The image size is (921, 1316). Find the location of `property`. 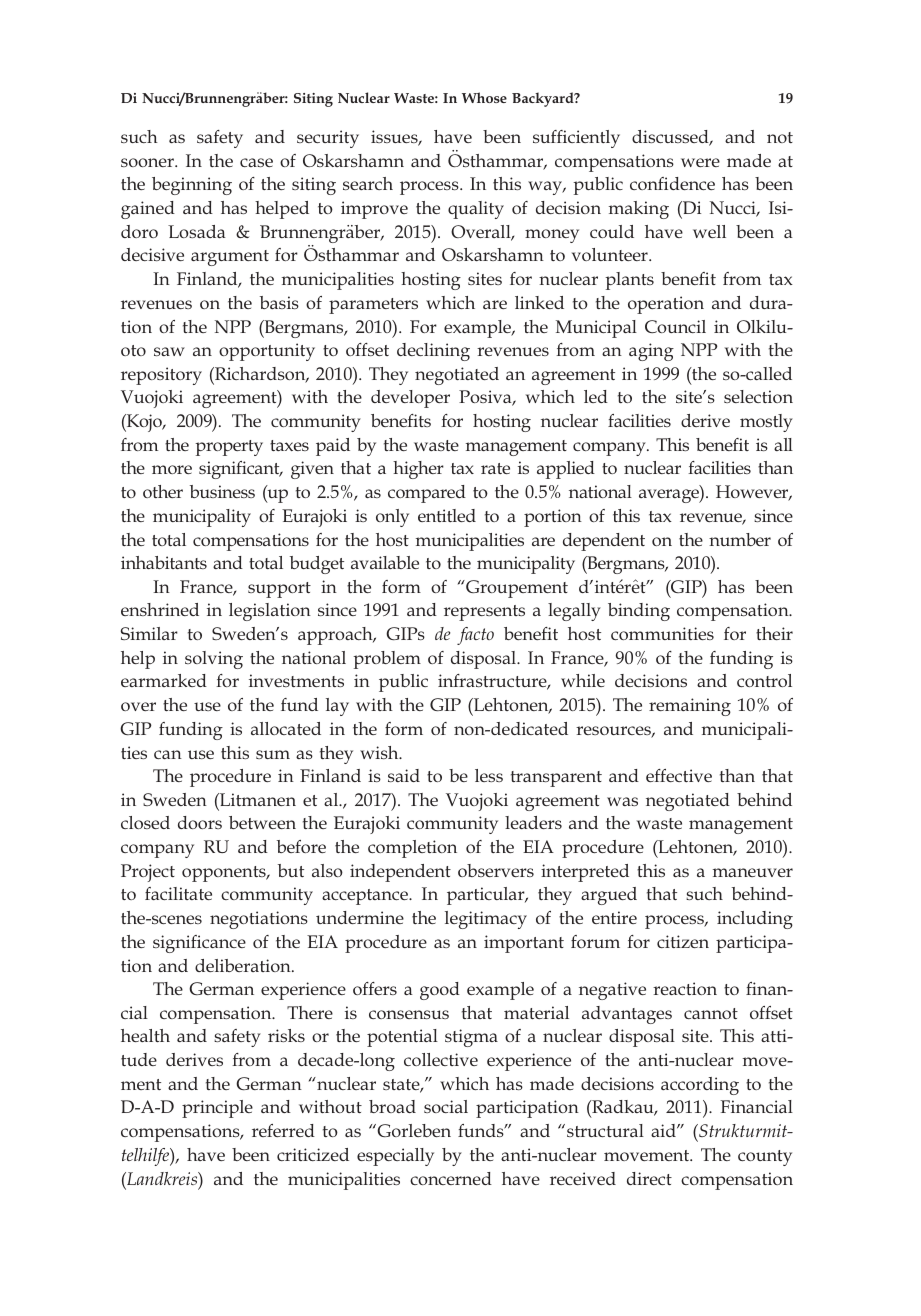

property is located at coordinates (229, 448).
